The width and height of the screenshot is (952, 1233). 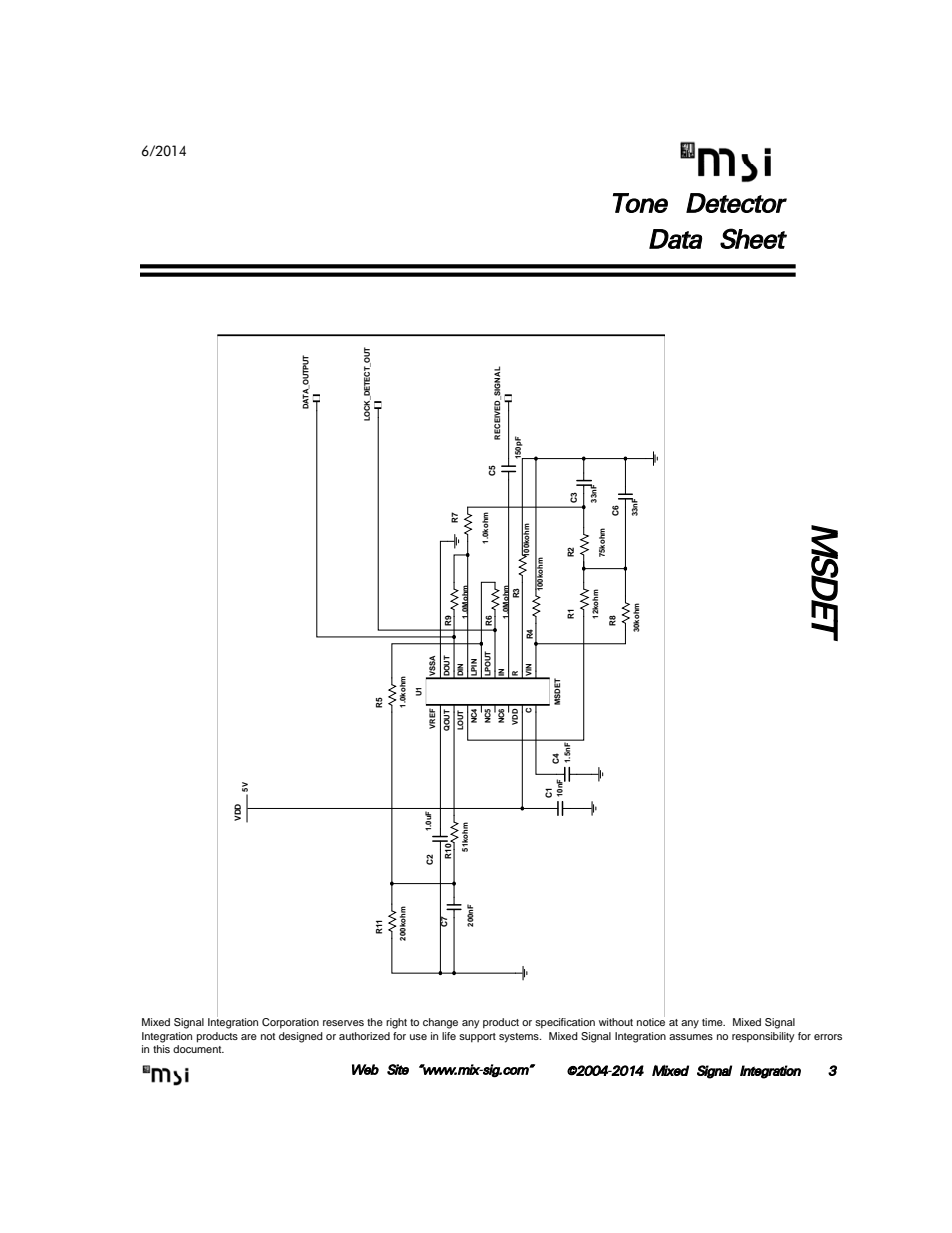 What do you see at coordinates (290, 1023) in the screenshot?
I see `Corporation` at bounding box center [290, 1023].
